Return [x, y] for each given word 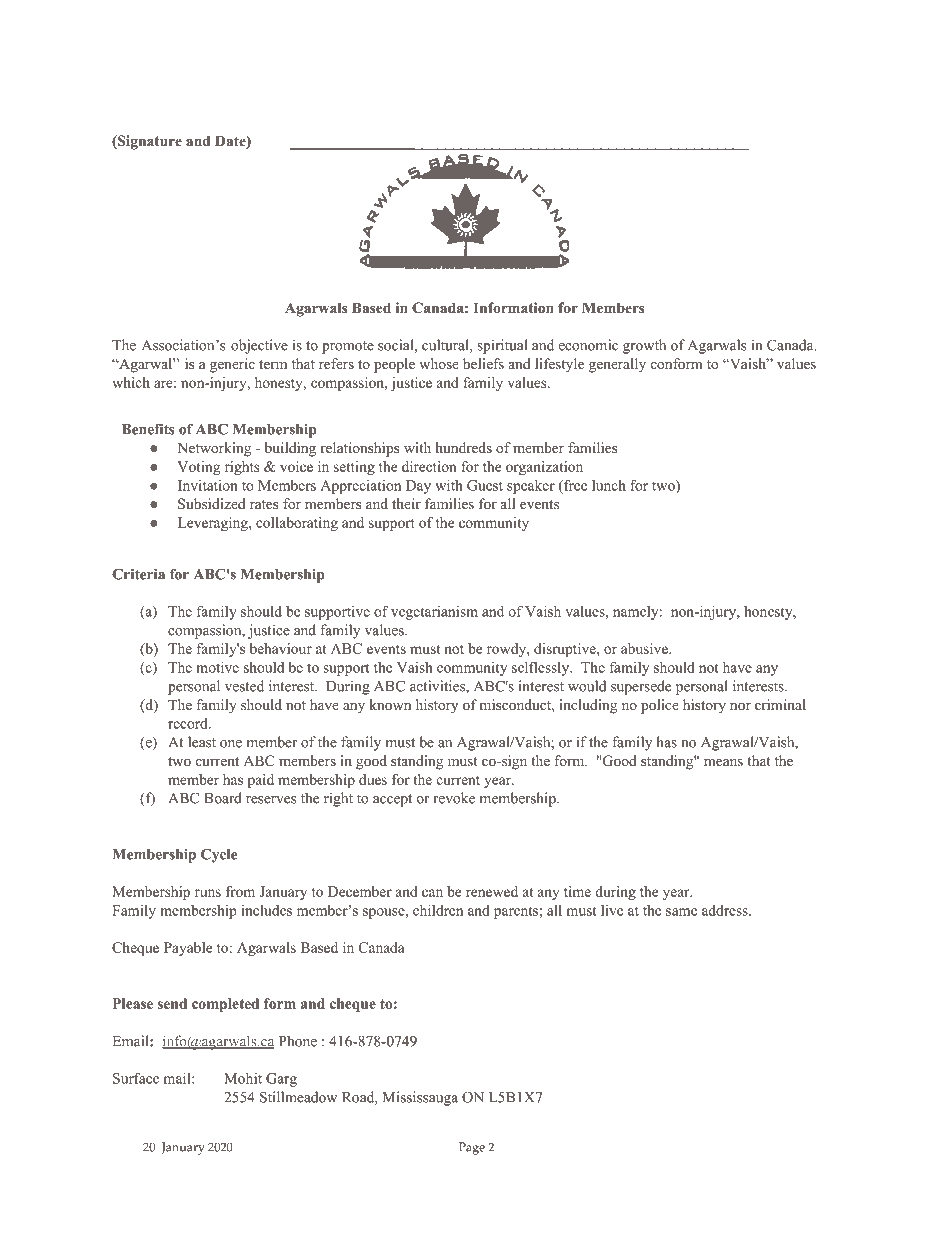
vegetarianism [434, 613]
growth [644, 346]
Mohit [243, 1078]
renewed [492, 891]
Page [472, 1148]
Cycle [219, 855]
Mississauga [420, 1098]
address [726, 910]
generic [232, 365]
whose [439, 363]
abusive [645, 648]
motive [217, 667]
